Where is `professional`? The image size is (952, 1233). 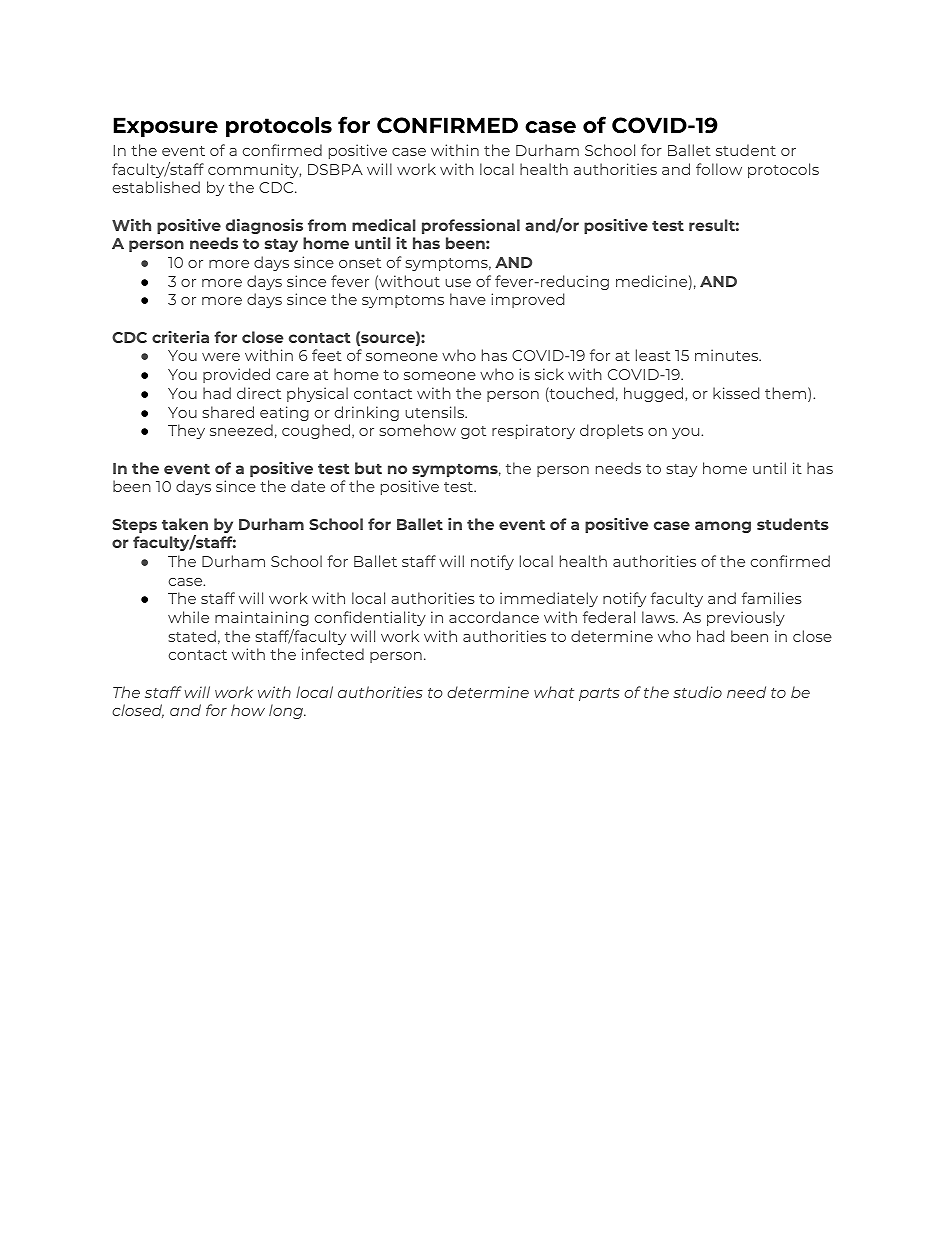
professional is located at coordinates (471, 226).
